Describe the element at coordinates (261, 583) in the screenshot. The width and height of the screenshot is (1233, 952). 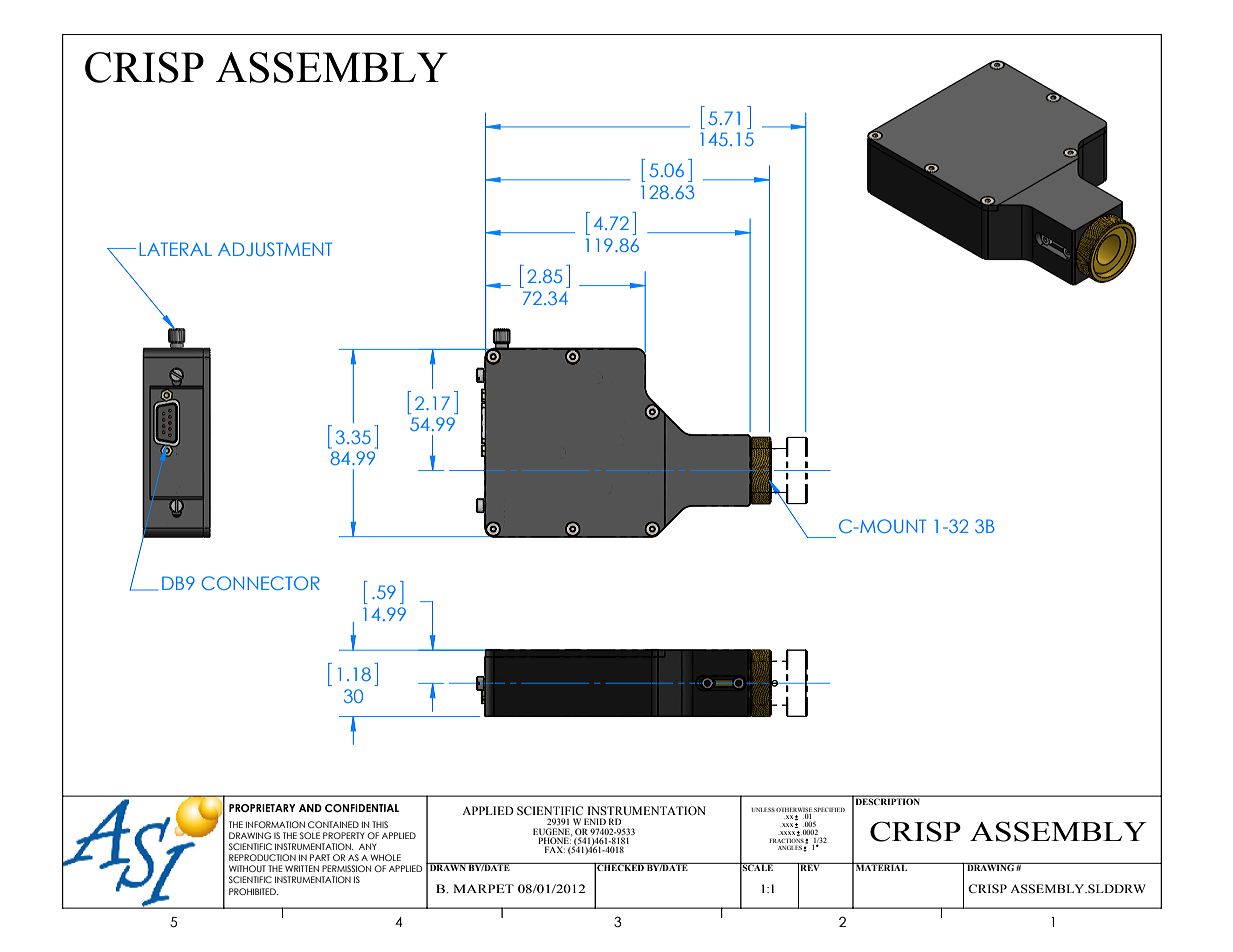
I see `CONNECTOR` at that location.
